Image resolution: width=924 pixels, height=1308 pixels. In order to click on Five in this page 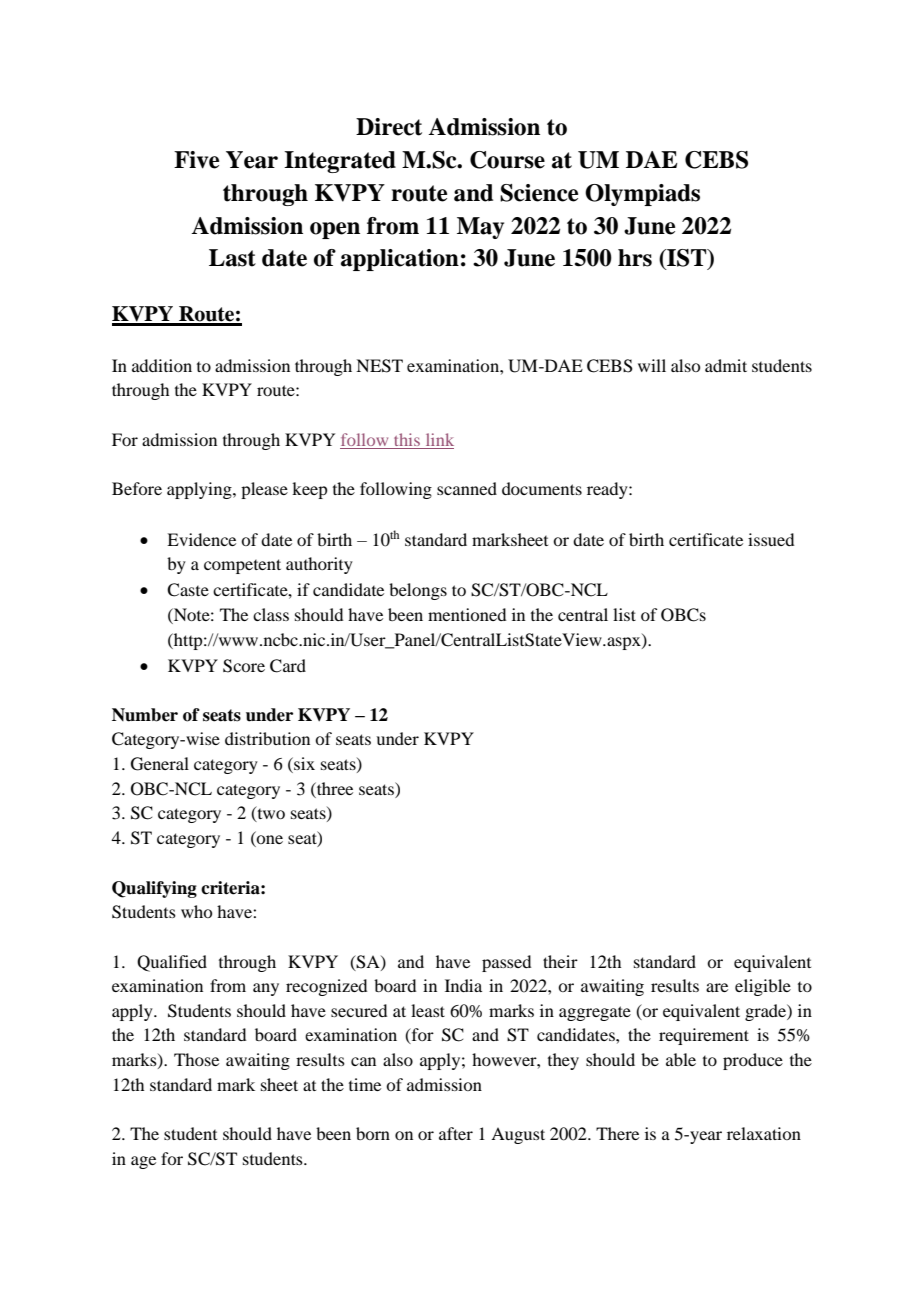, I will do `click(196, 160)`.
